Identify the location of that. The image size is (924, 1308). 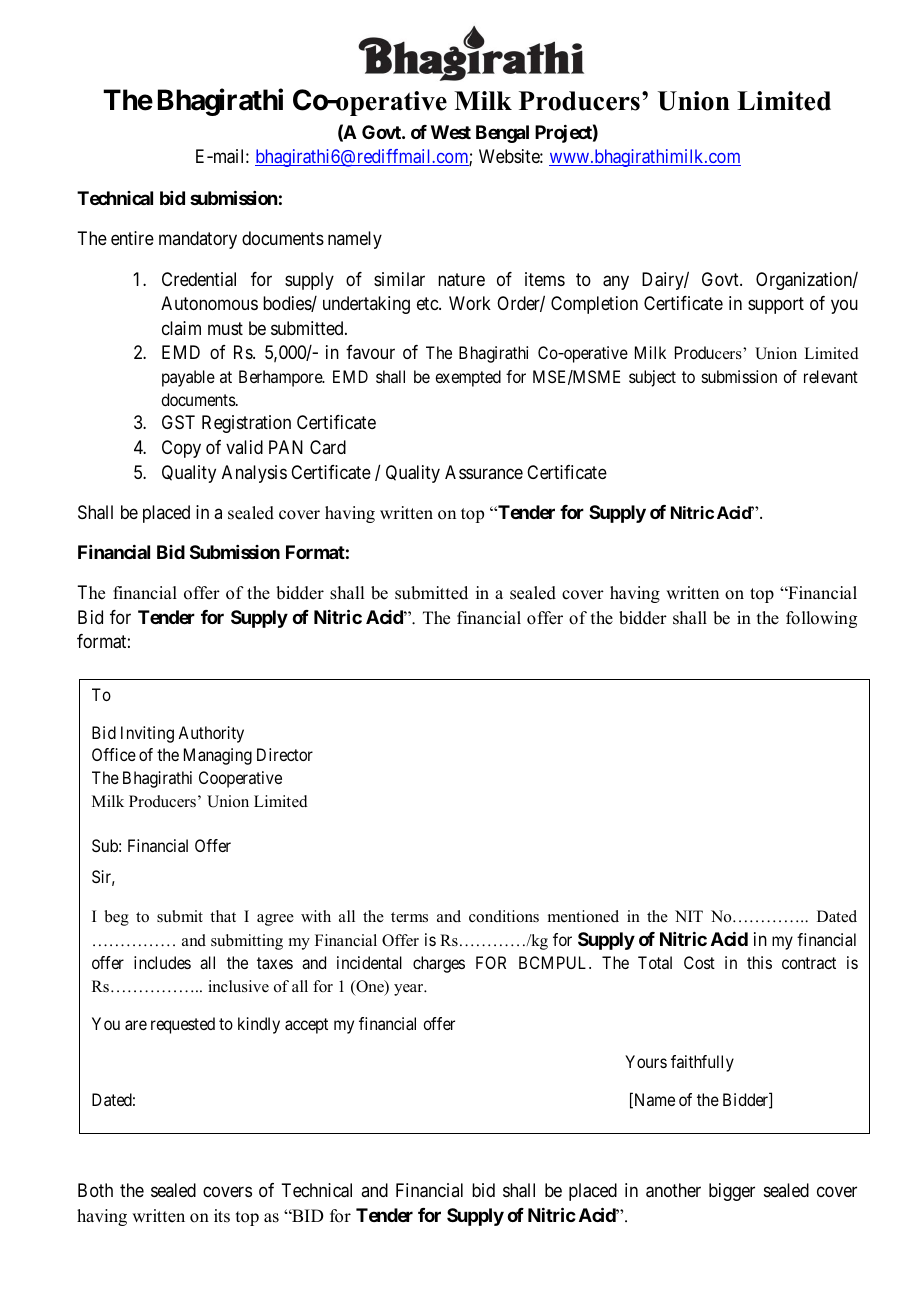
(223, 916).
